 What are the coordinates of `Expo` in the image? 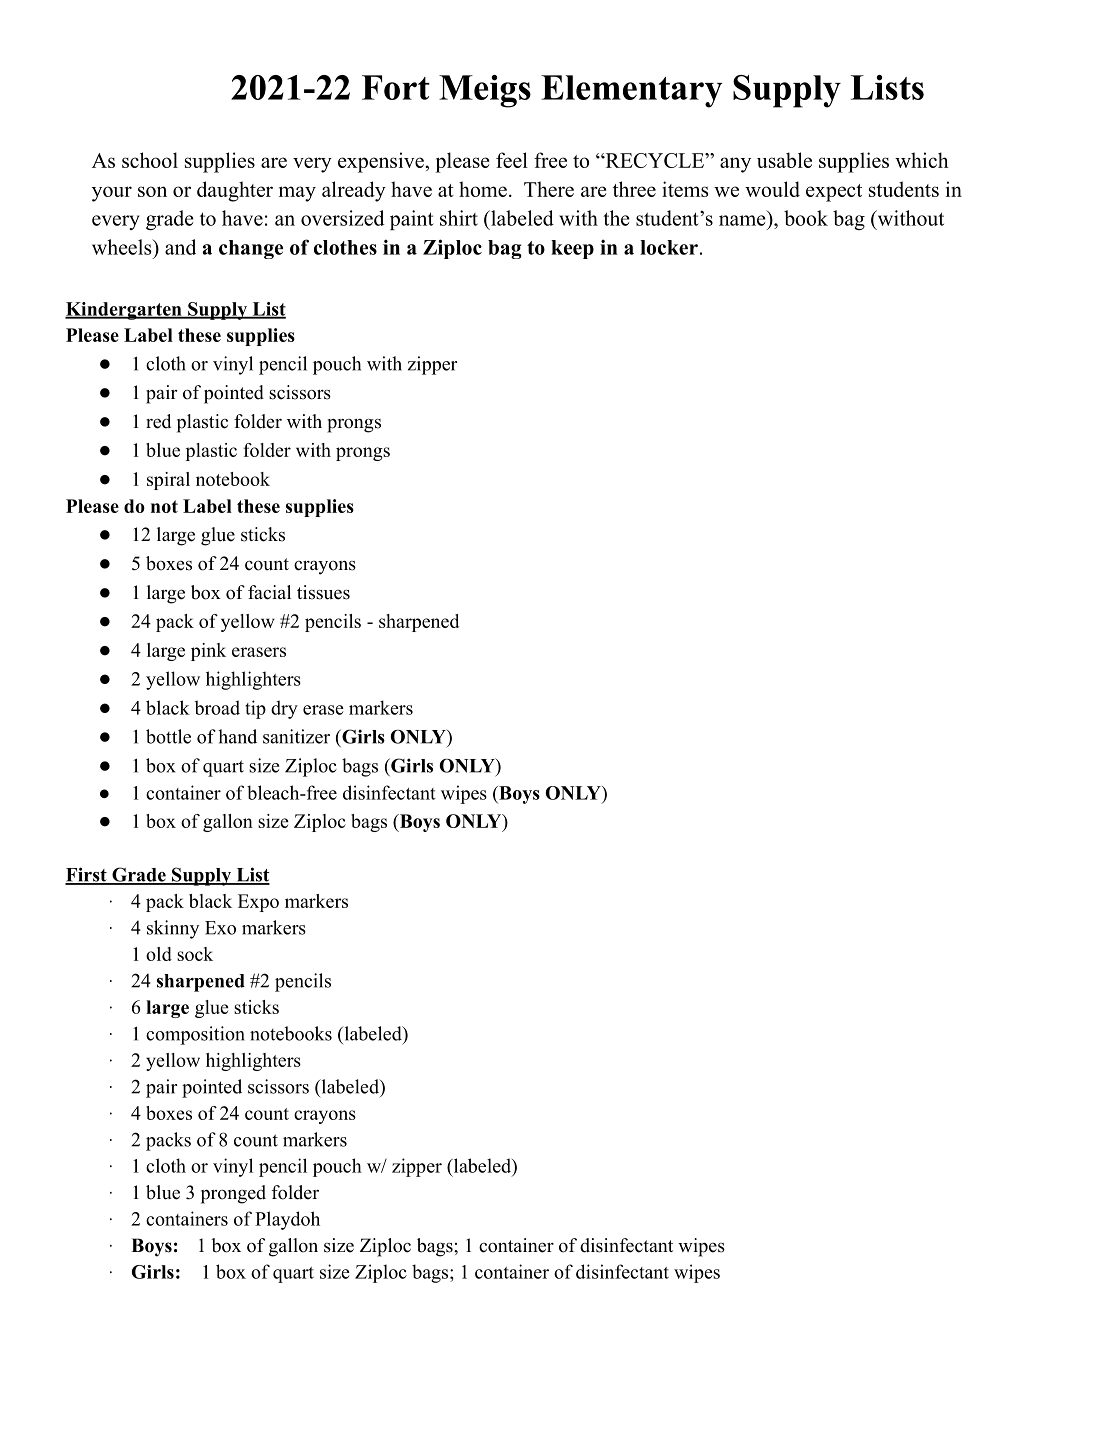 It's located at (258, 903).
